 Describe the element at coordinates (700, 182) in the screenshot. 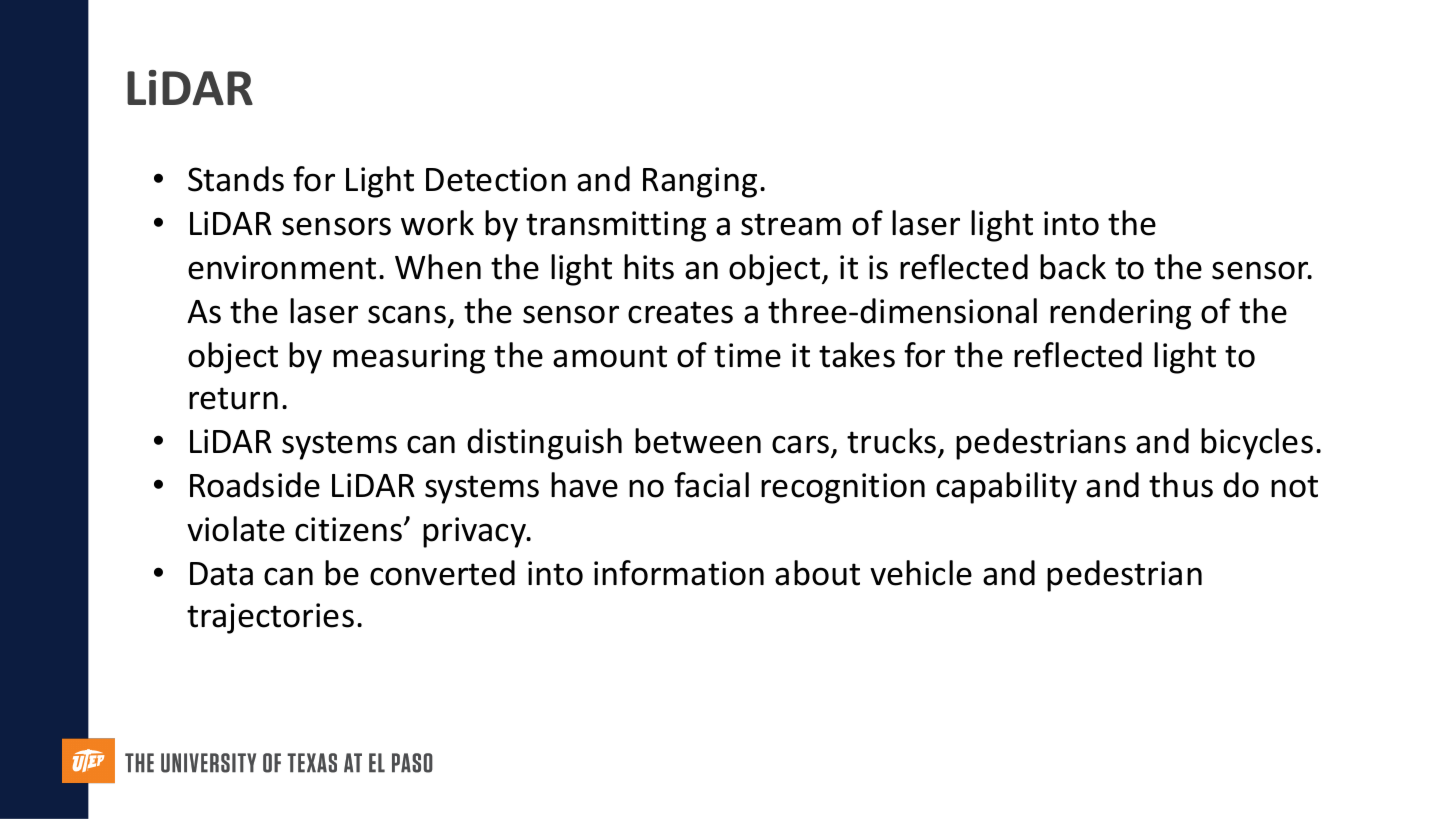

I see `Ranging` at that location.
